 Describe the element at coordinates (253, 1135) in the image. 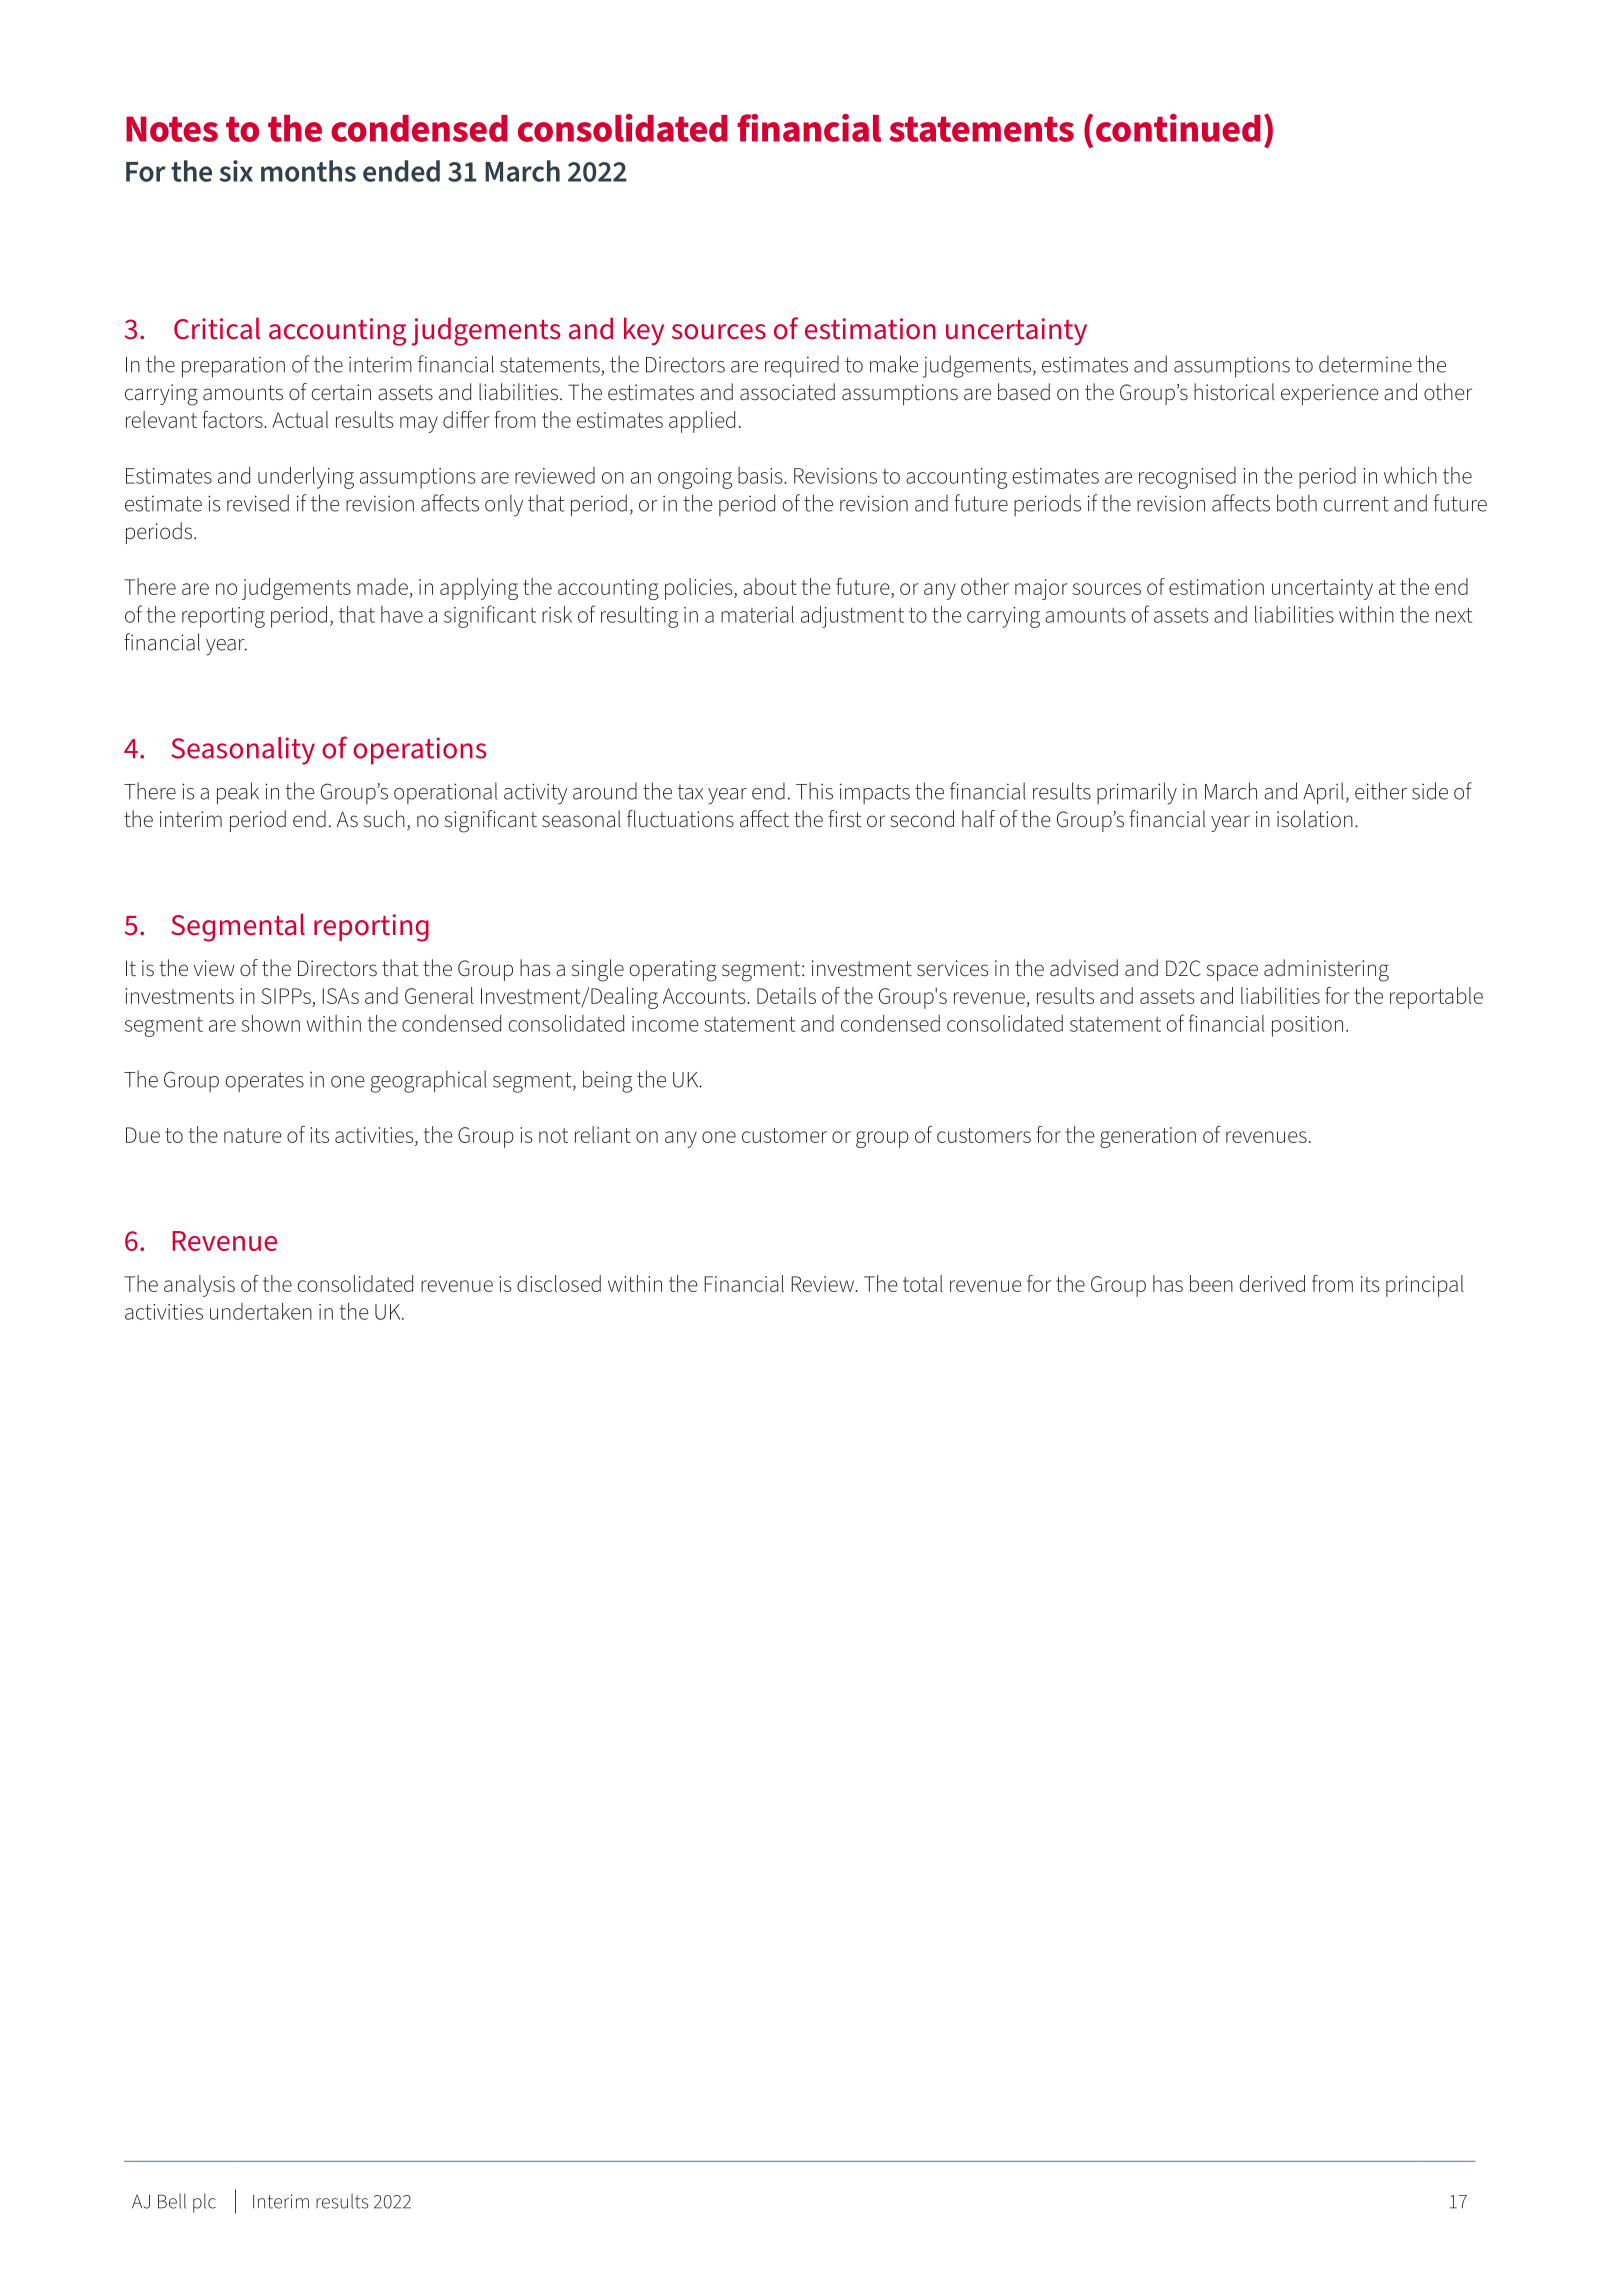

I see `nature` at that location.
